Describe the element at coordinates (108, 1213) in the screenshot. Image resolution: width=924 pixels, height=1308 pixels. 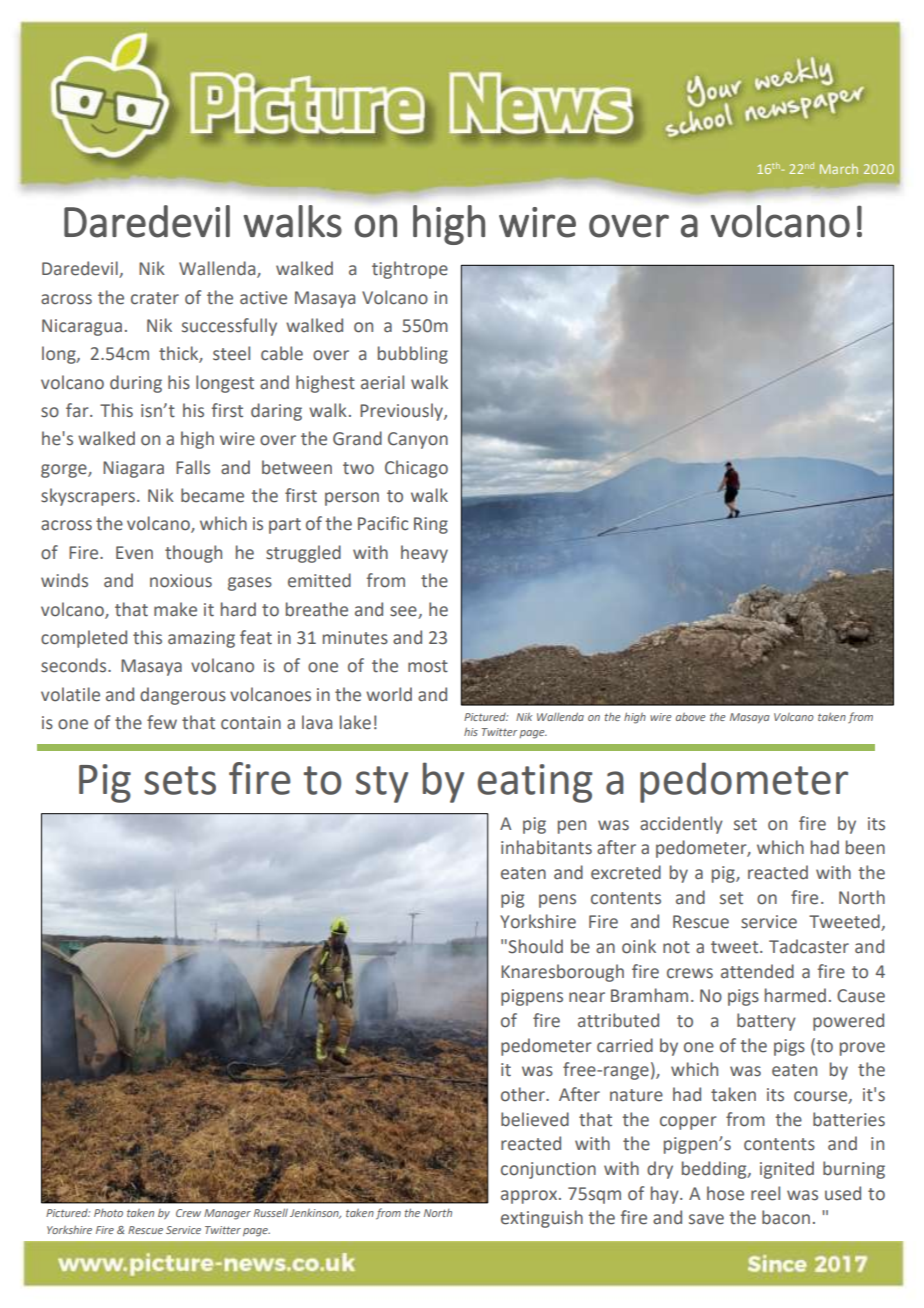
I see `Photo` at that location.
